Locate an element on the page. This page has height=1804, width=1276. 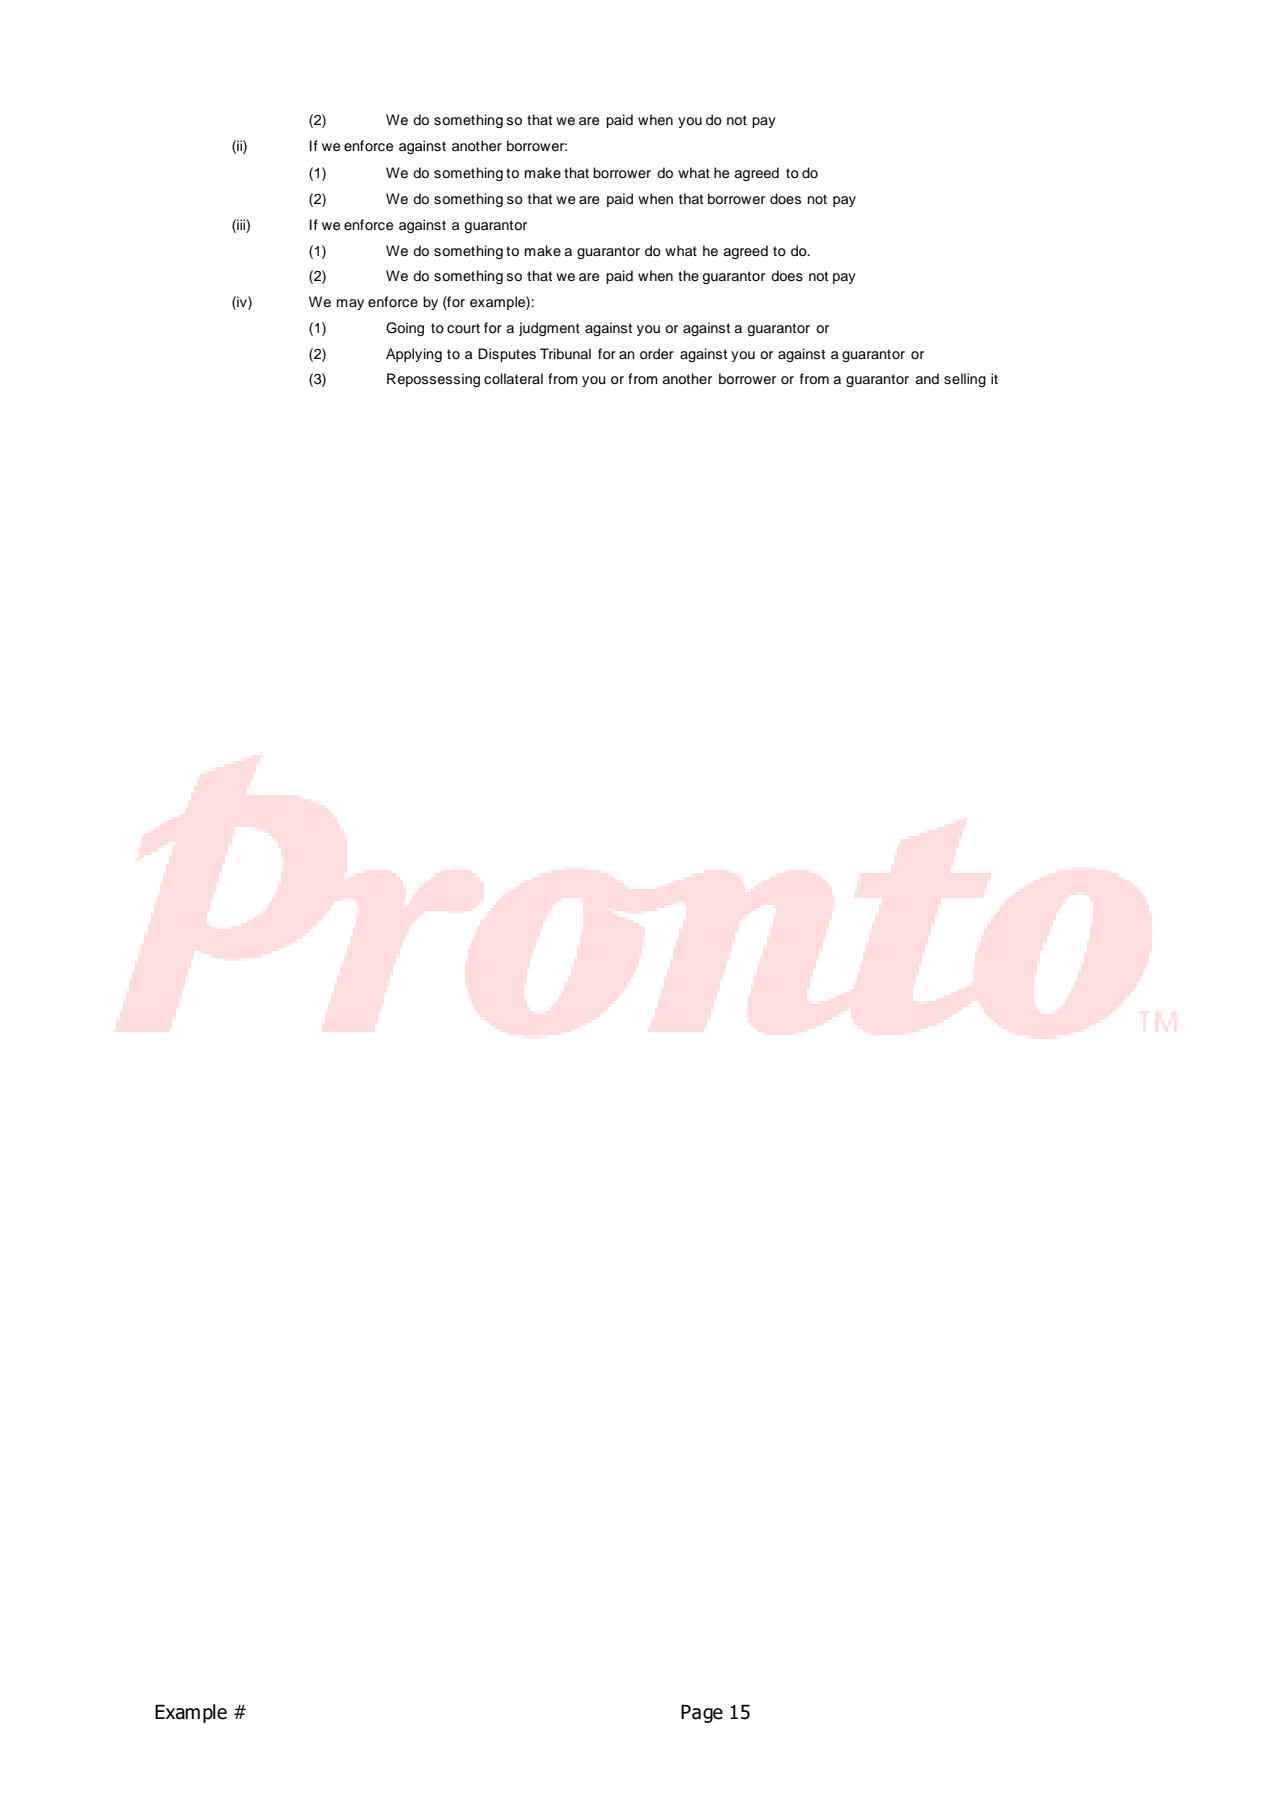
Tribunal is located at coordinates (565, 353).
